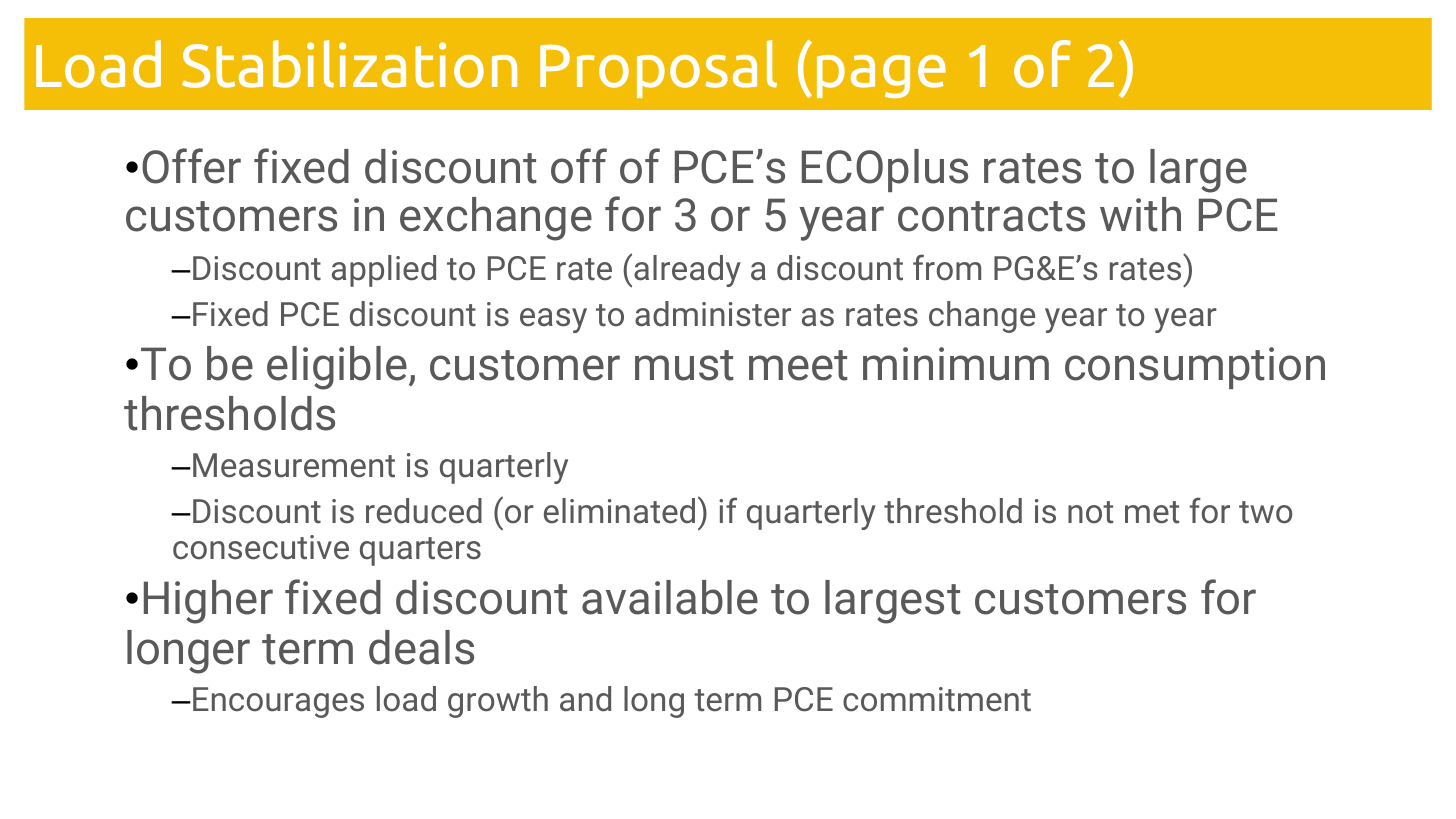  I want to click on applied, so click(384, 271).
